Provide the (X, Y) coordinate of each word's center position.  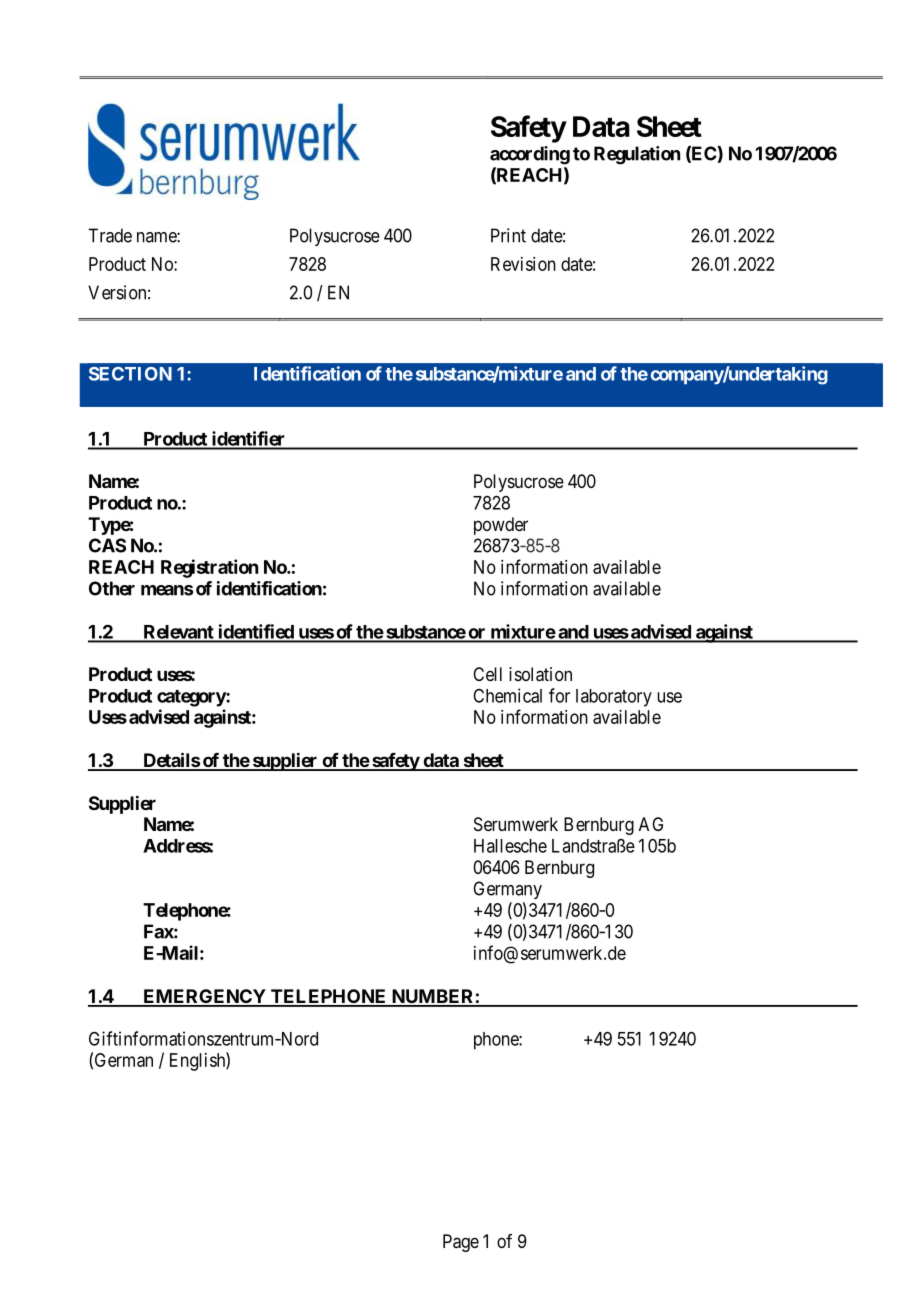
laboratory (614, 698)
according (530, 155)
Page (461, 1243)
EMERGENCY (204, 997)
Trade (110, 235)
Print (508, 235)
